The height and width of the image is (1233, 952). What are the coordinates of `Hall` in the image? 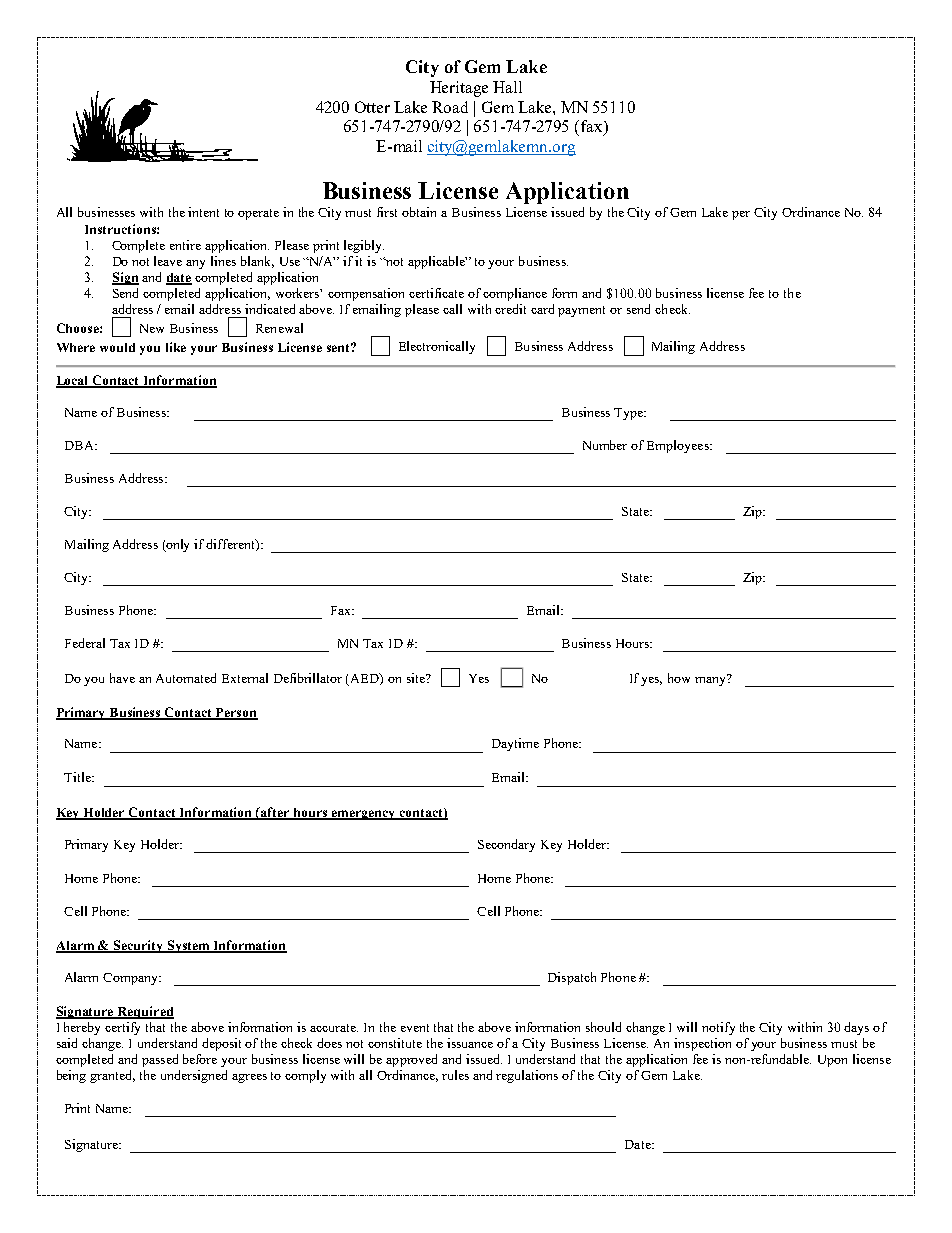 It's located at (507, 87).
